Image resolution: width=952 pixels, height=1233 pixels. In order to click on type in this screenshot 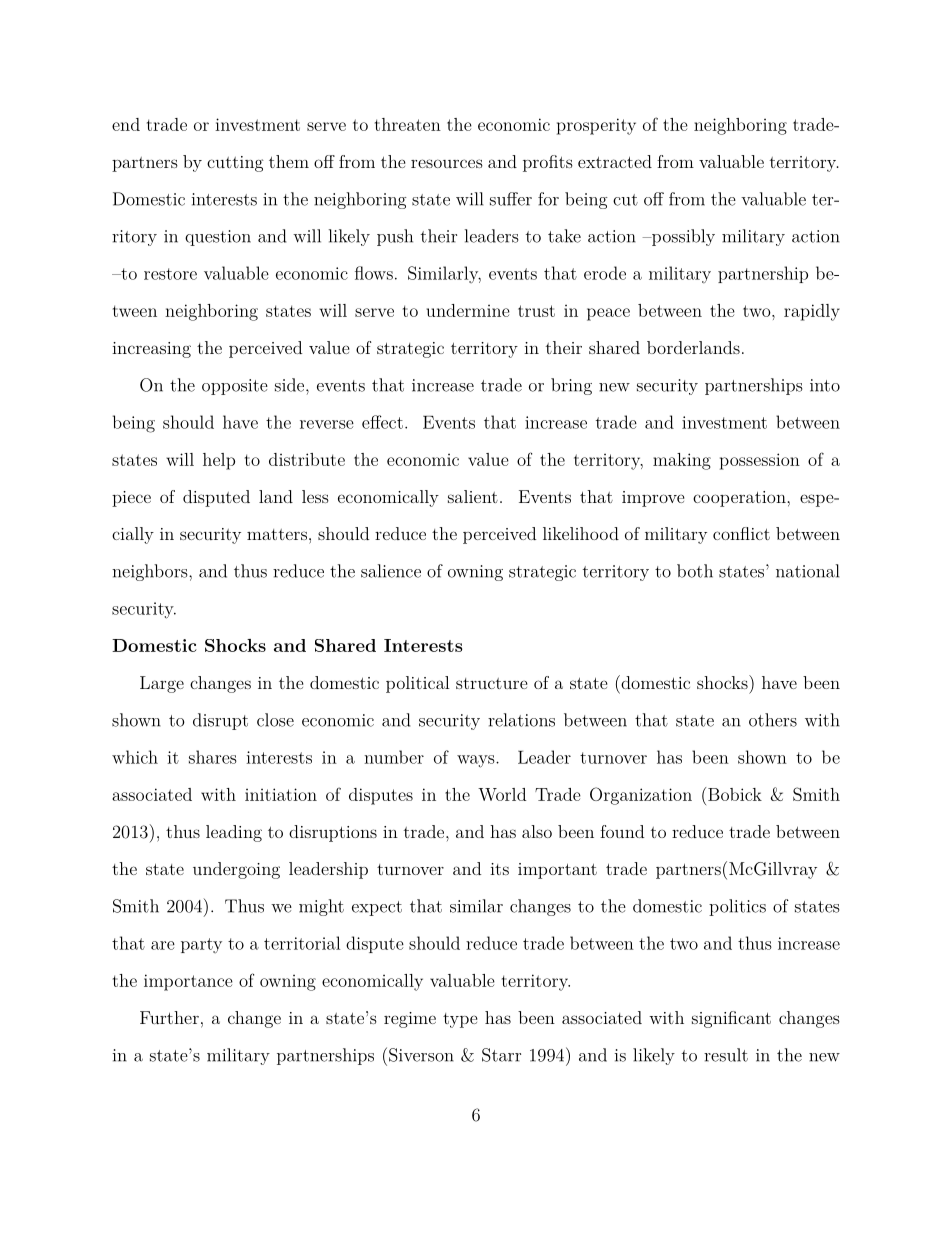, I will do `click(460, 1020)`.
